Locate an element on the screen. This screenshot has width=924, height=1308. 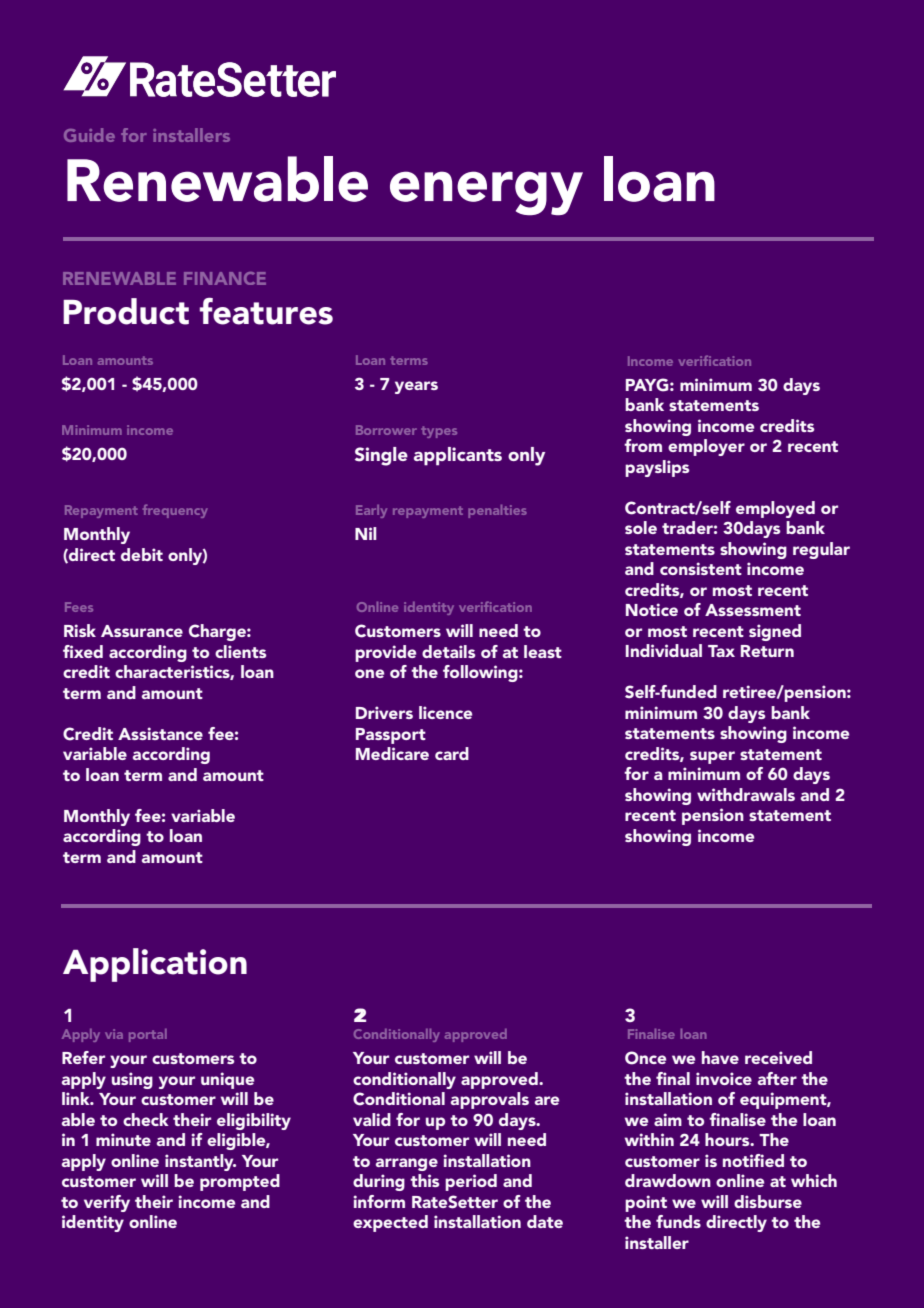
Guide is located at coordinates (89, 135).
